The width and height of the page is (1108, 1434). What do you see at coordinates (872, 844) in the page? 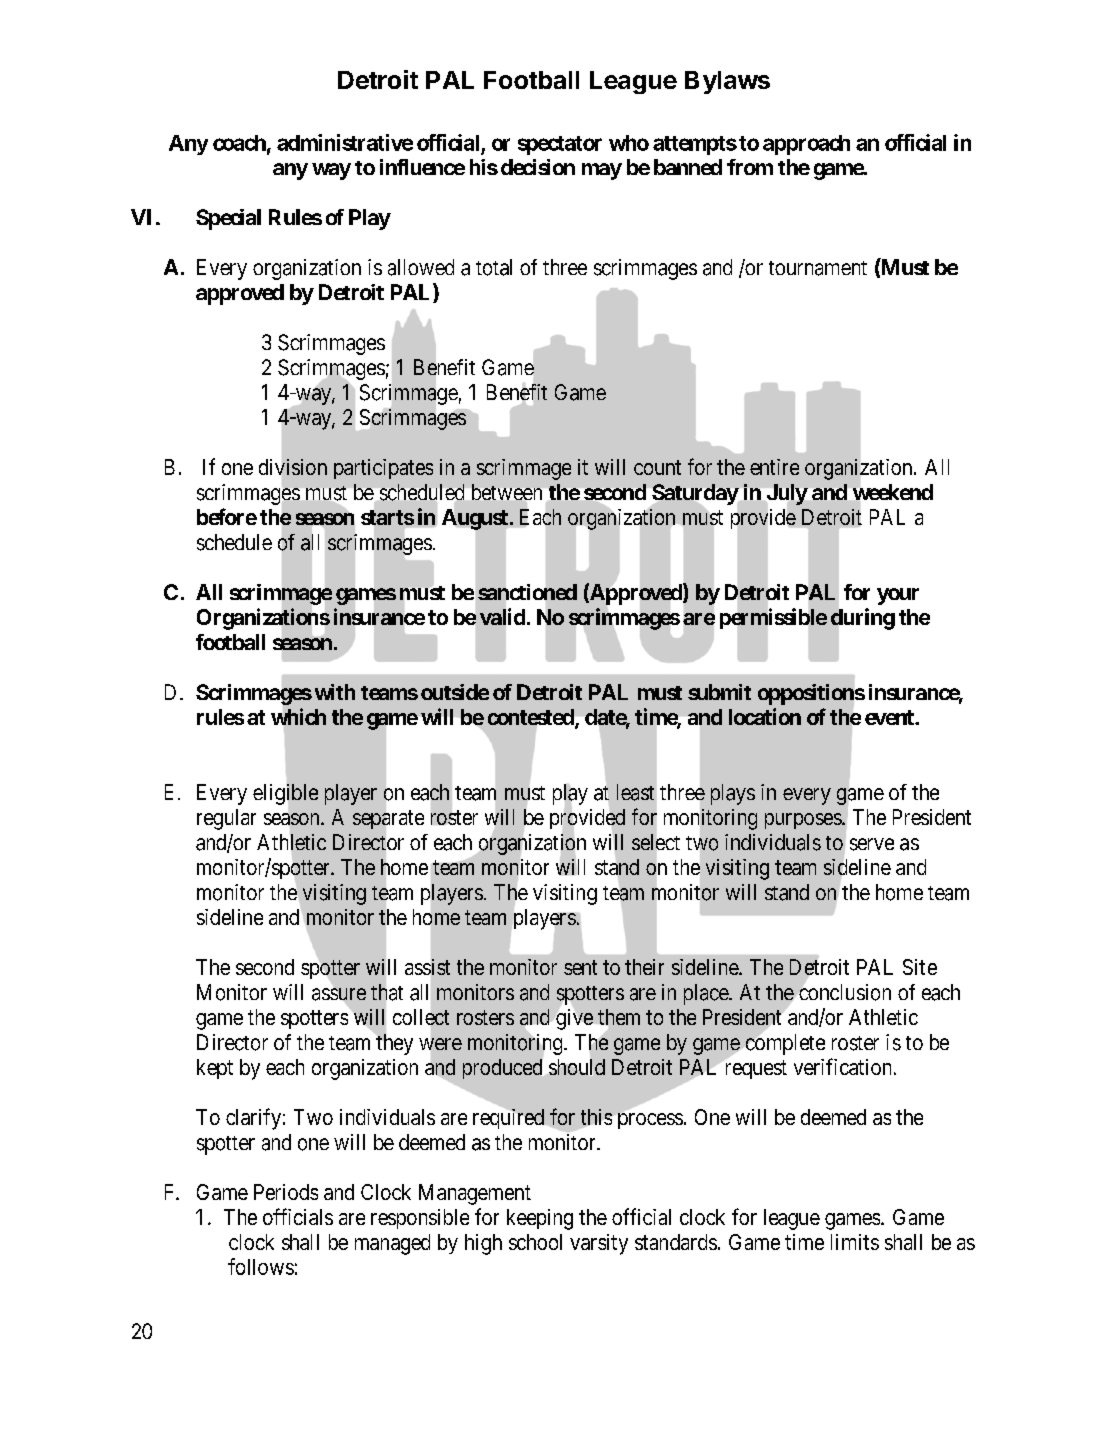
I see `serve` at bounding box center [872, 844].
